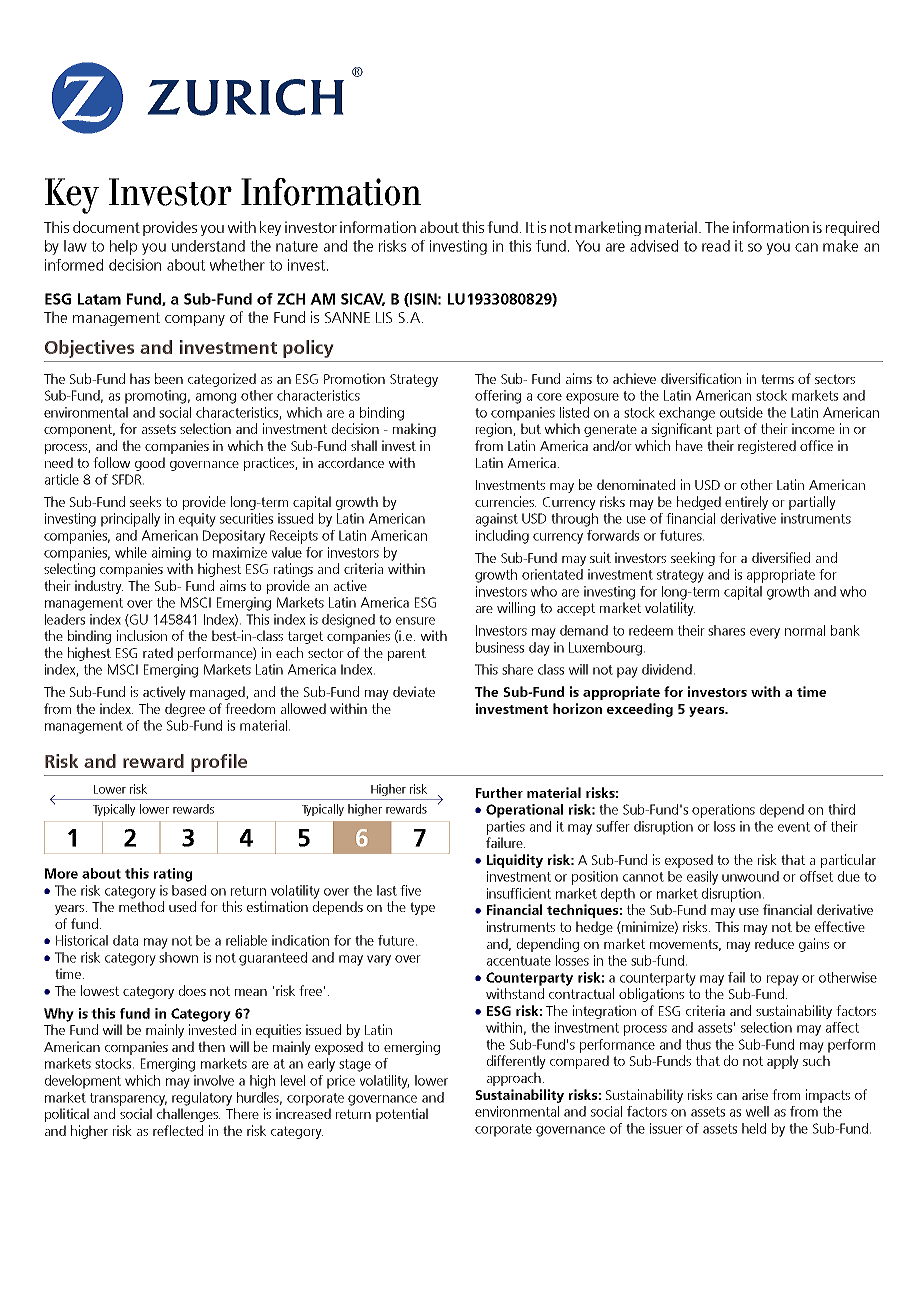 This screenshot has height=1308, width=924. Describe the element at coordinates (128, 1099) in the screenshot. I see `transparency` at that location.
